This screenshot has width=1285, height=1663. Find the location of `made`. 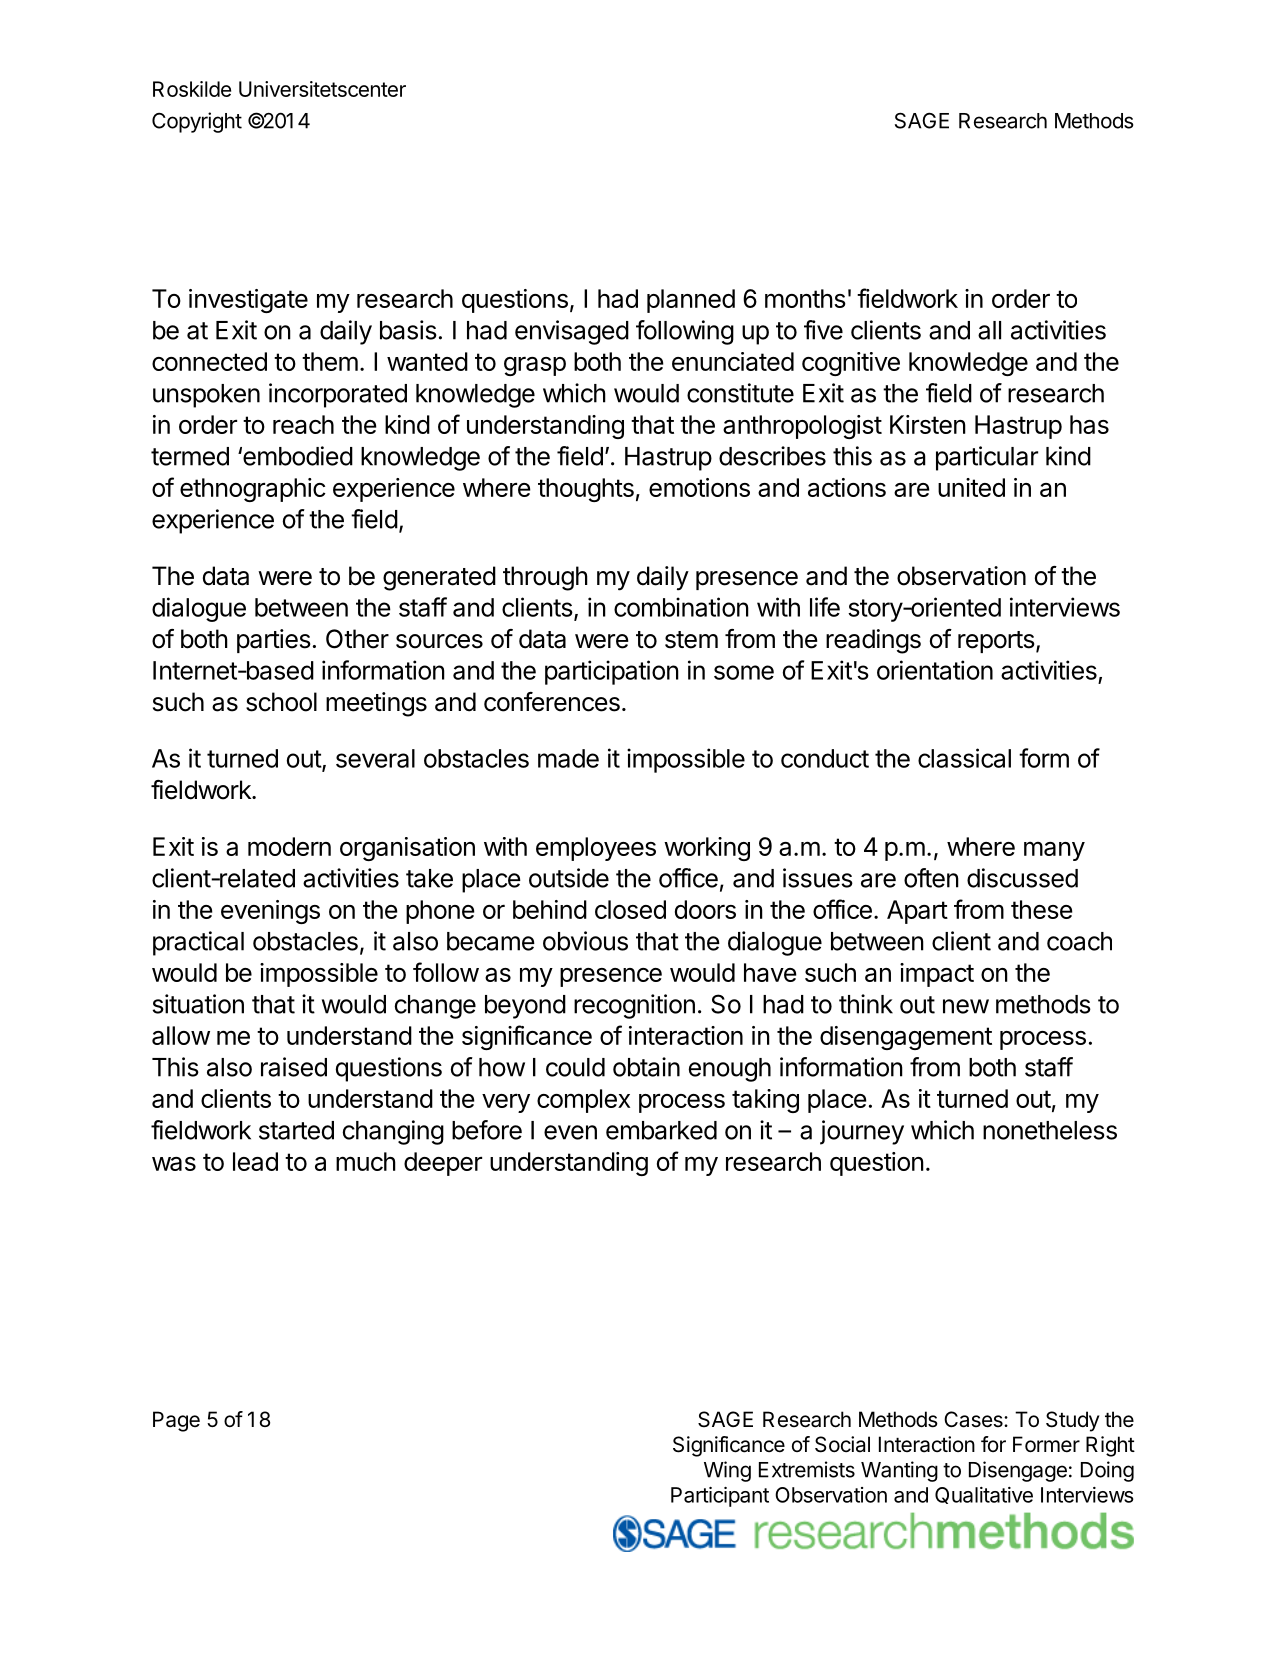

made is located at coordinates (568, 758).
